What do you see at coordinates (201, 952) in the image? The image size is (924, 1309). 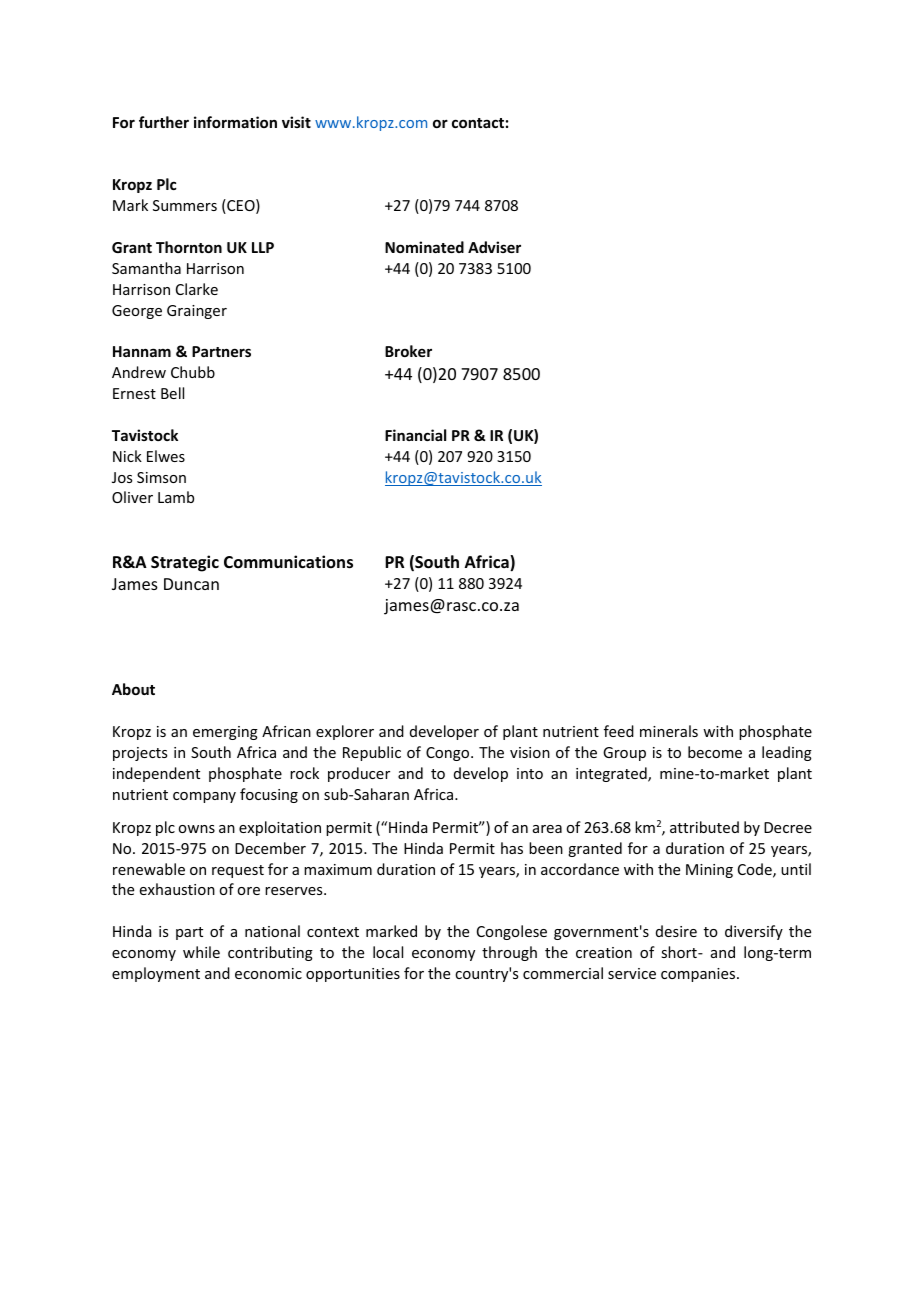 I see `while` at bounding box center [201, 952].
